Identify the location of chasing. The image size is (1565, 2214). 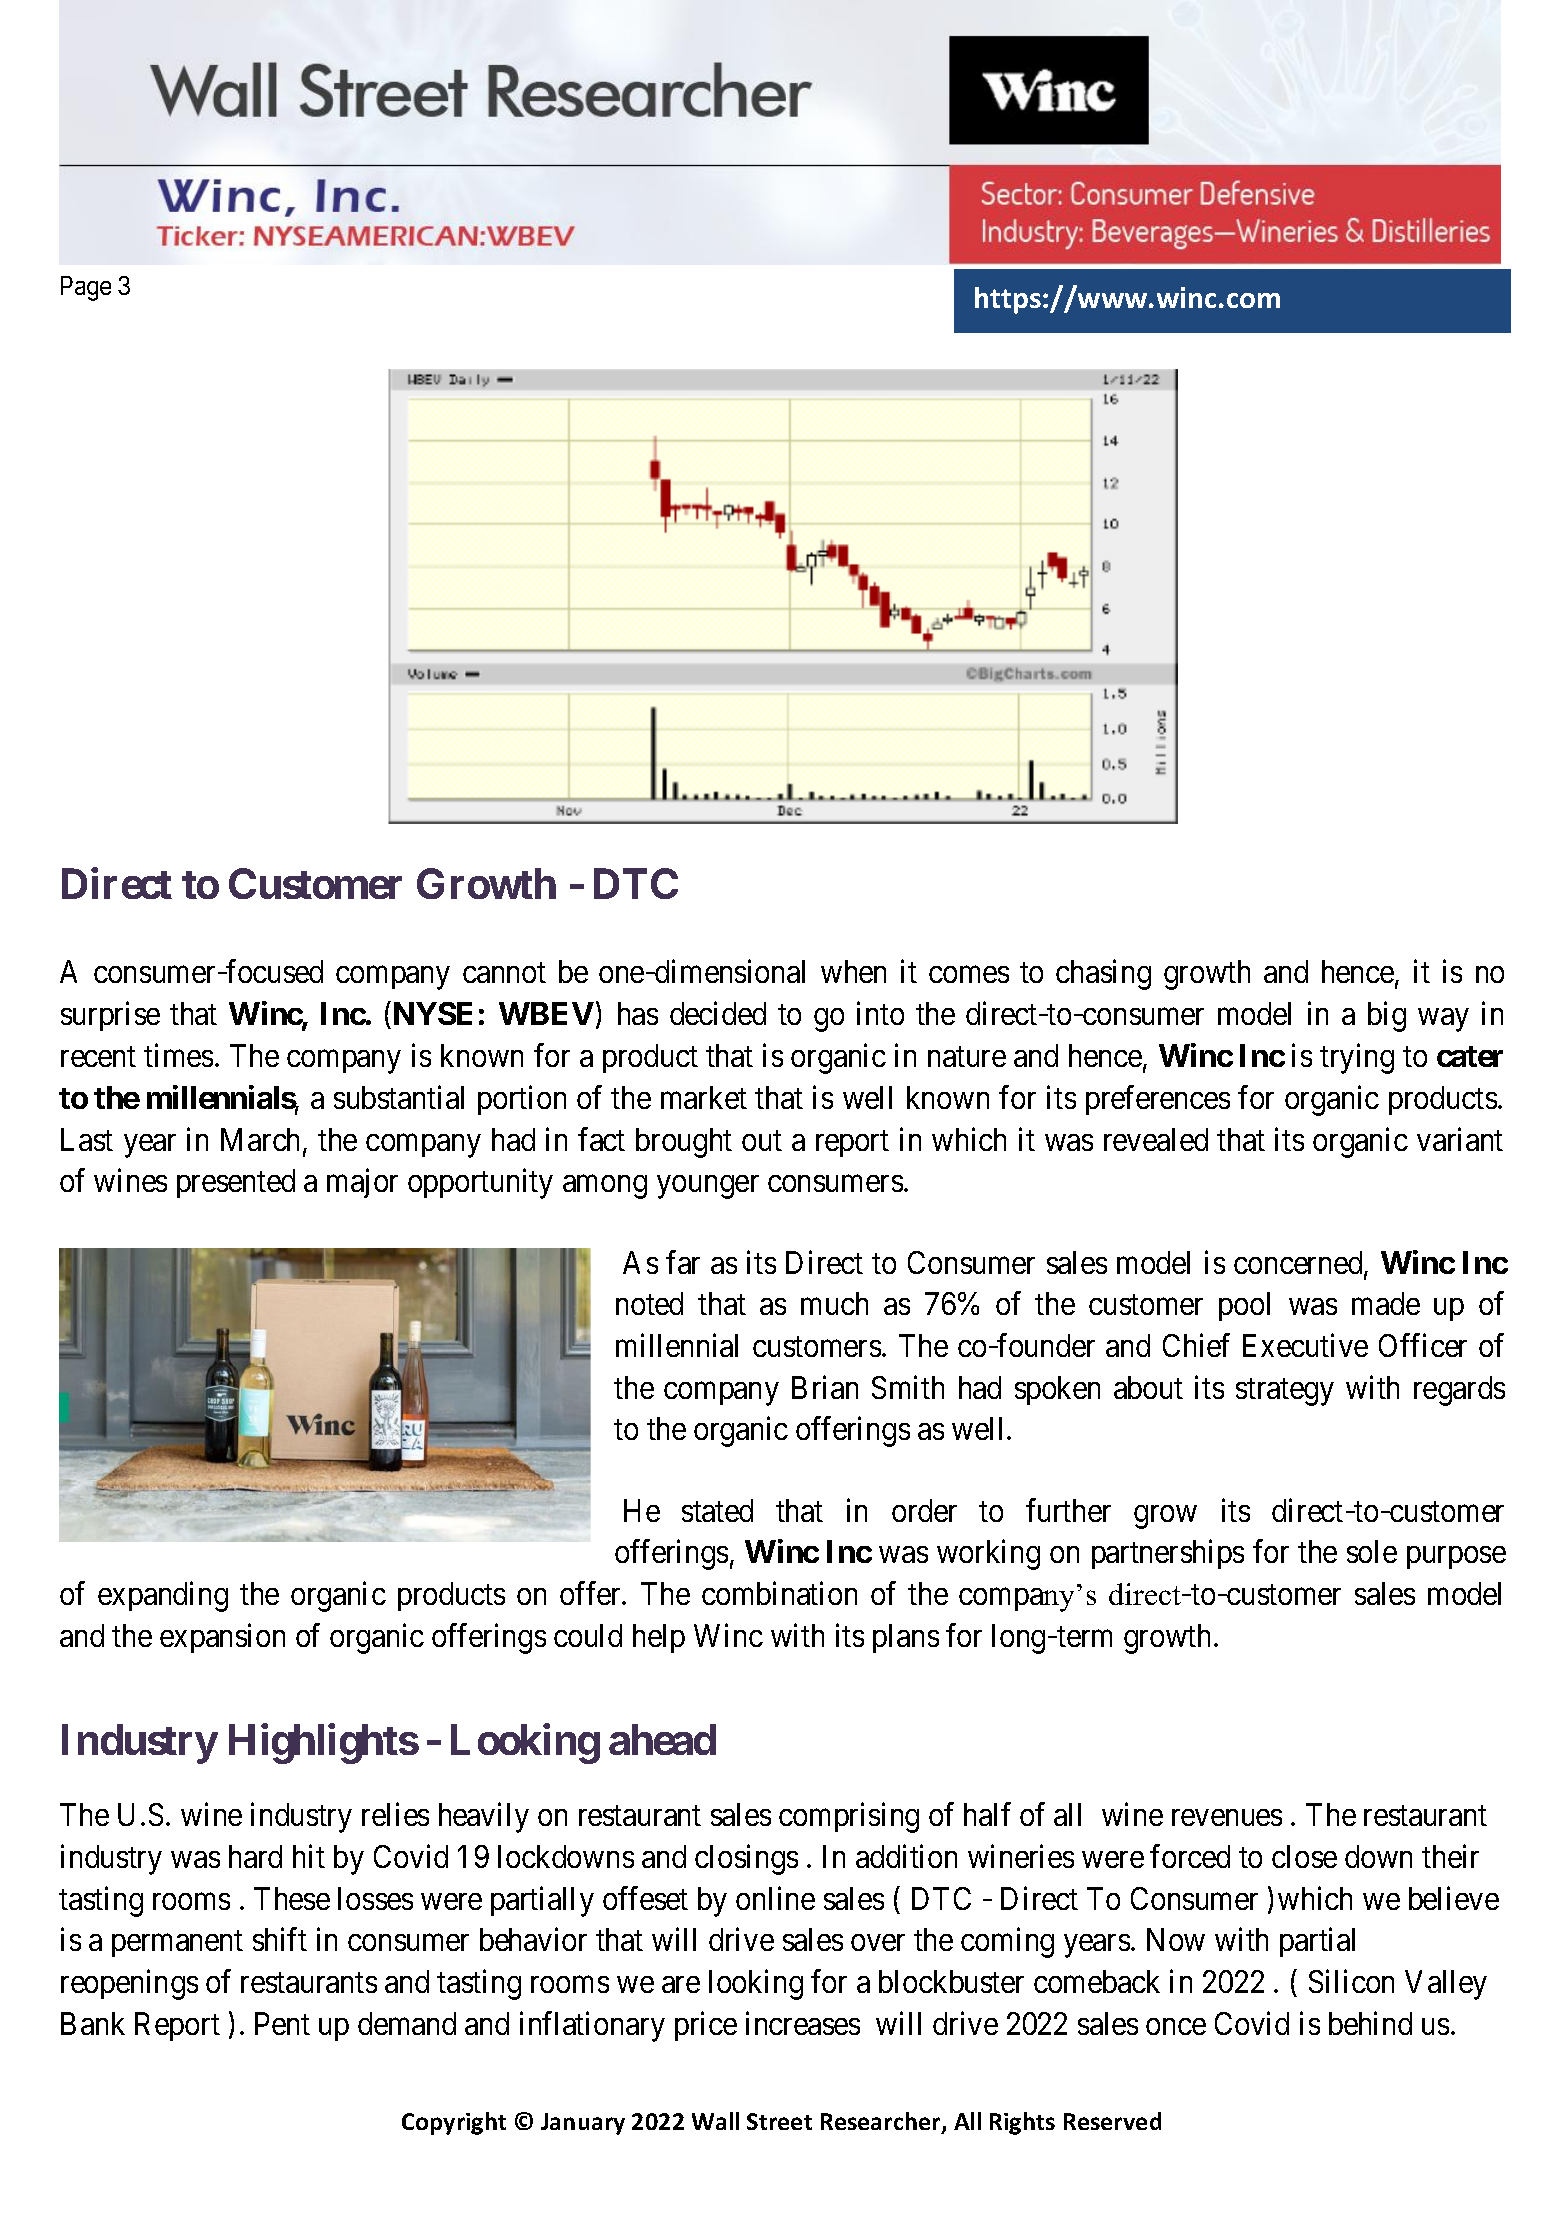
(1103, 975).
